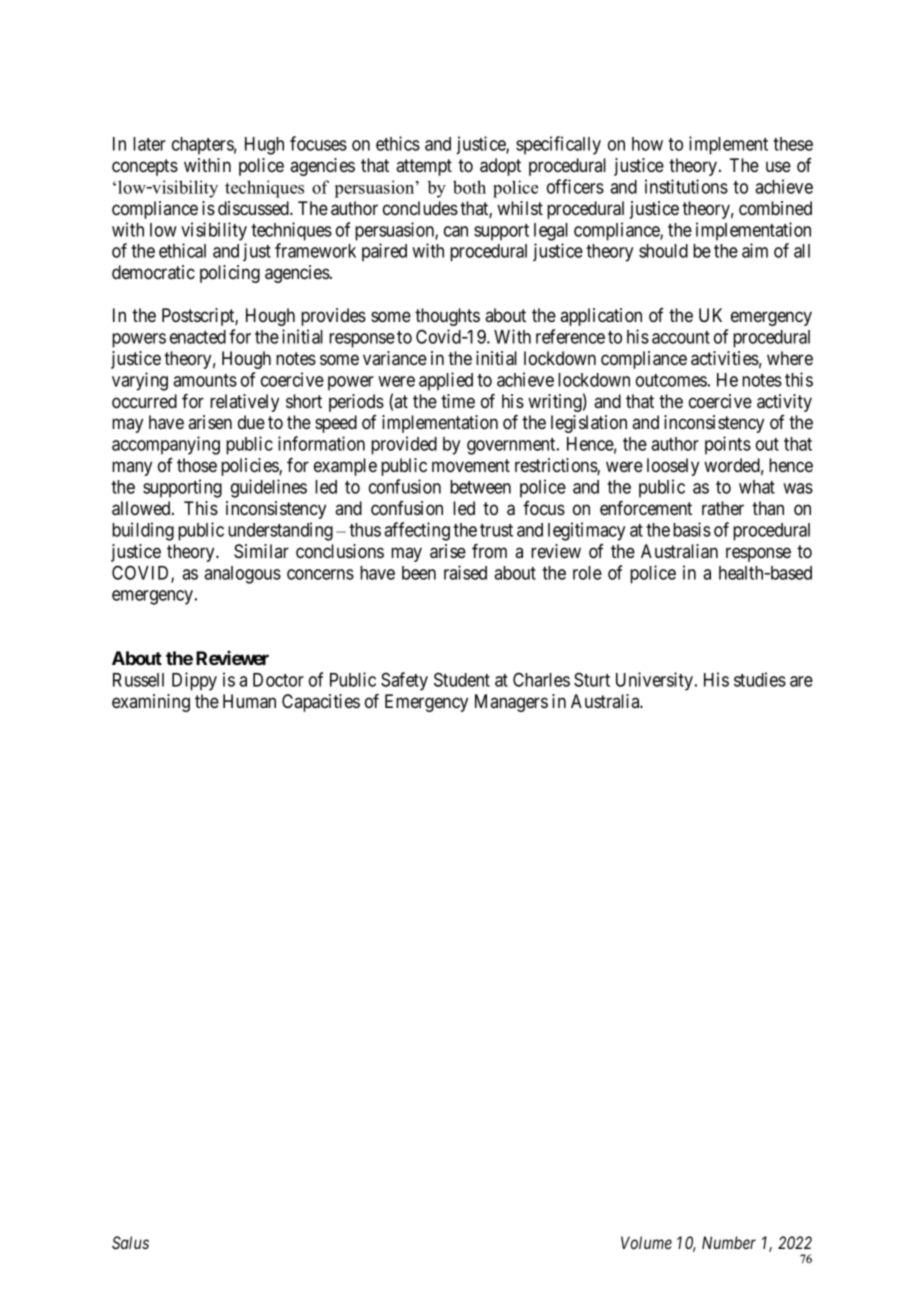 This screenshot has height=1308, width=924. Describe the element at coordinates (729, 1242) in the screenshot. I see `Number` at that location.
